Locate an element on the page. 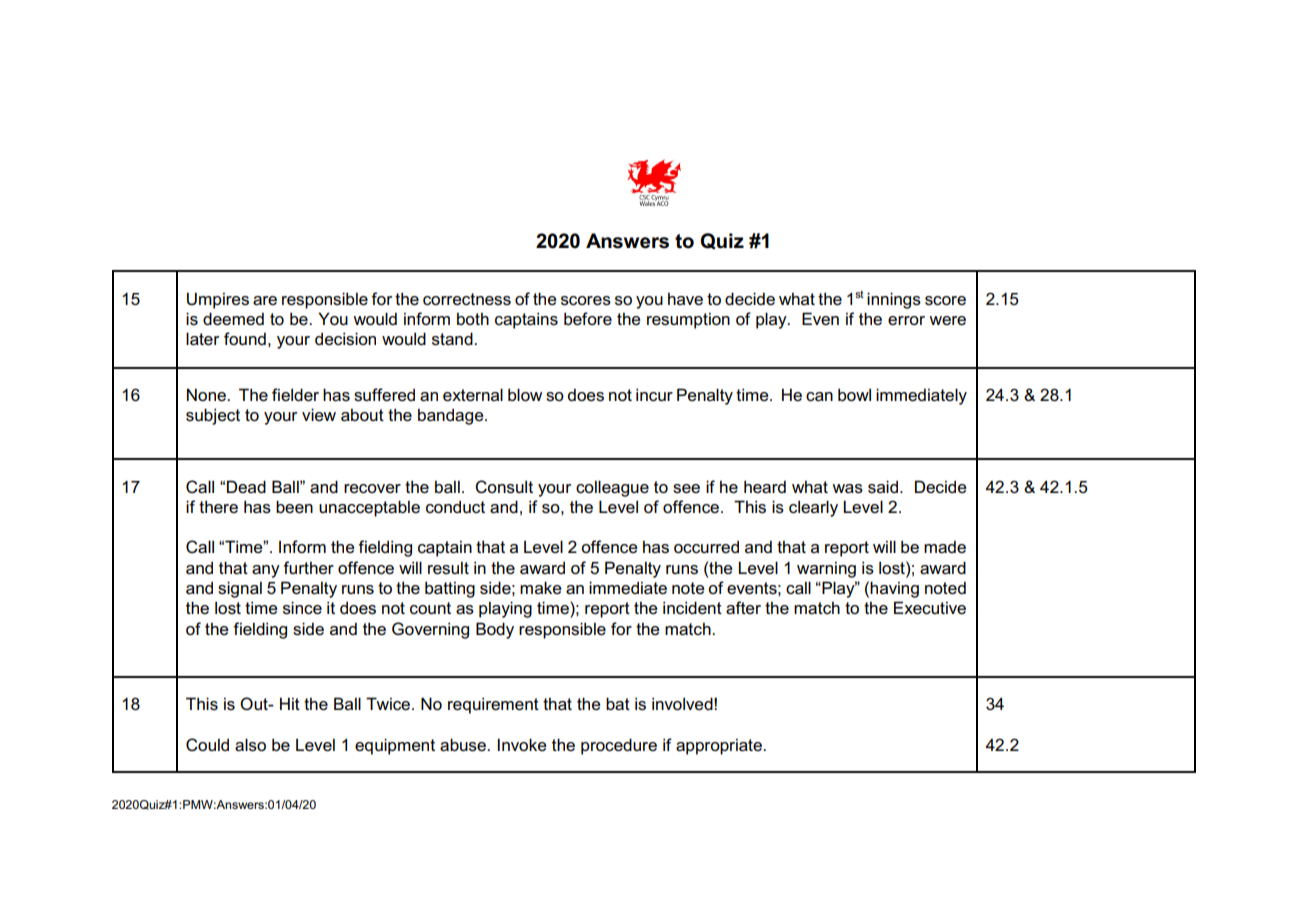  also is located at coordinates (250, 745).
